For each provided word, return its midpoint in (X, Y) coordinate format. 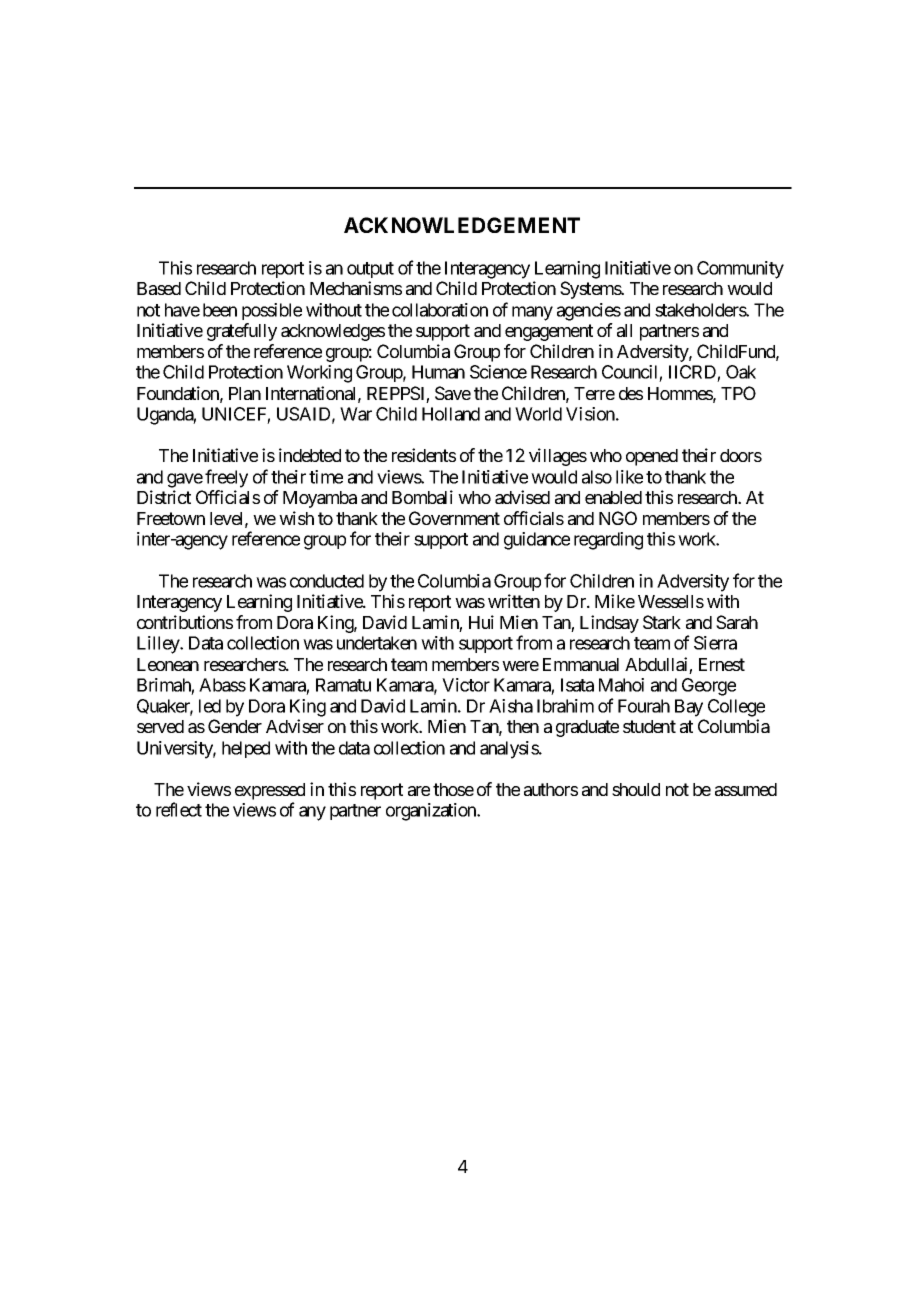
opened (652, 457)
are (419, 791)
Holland (451, 414)
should (636, 789)
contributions (185, 622)
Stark (662, 622)
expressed (270, 793)
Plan (245, 393)
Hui (481, 622)
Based (159, 288)
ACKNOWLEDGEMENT (462, 225)
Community (740, 270)
